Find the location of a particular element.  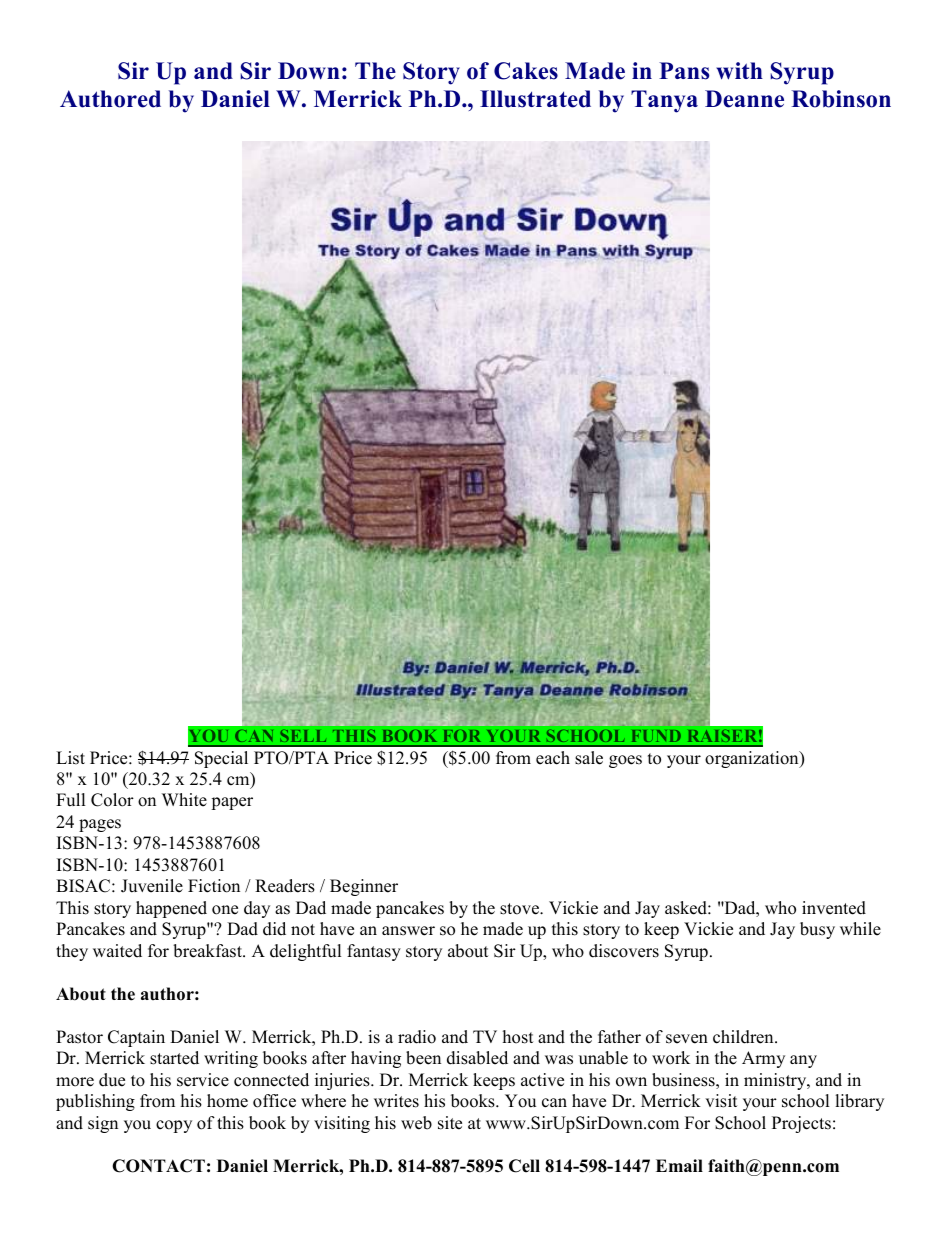

site is located at coordinates (450, 1123).
